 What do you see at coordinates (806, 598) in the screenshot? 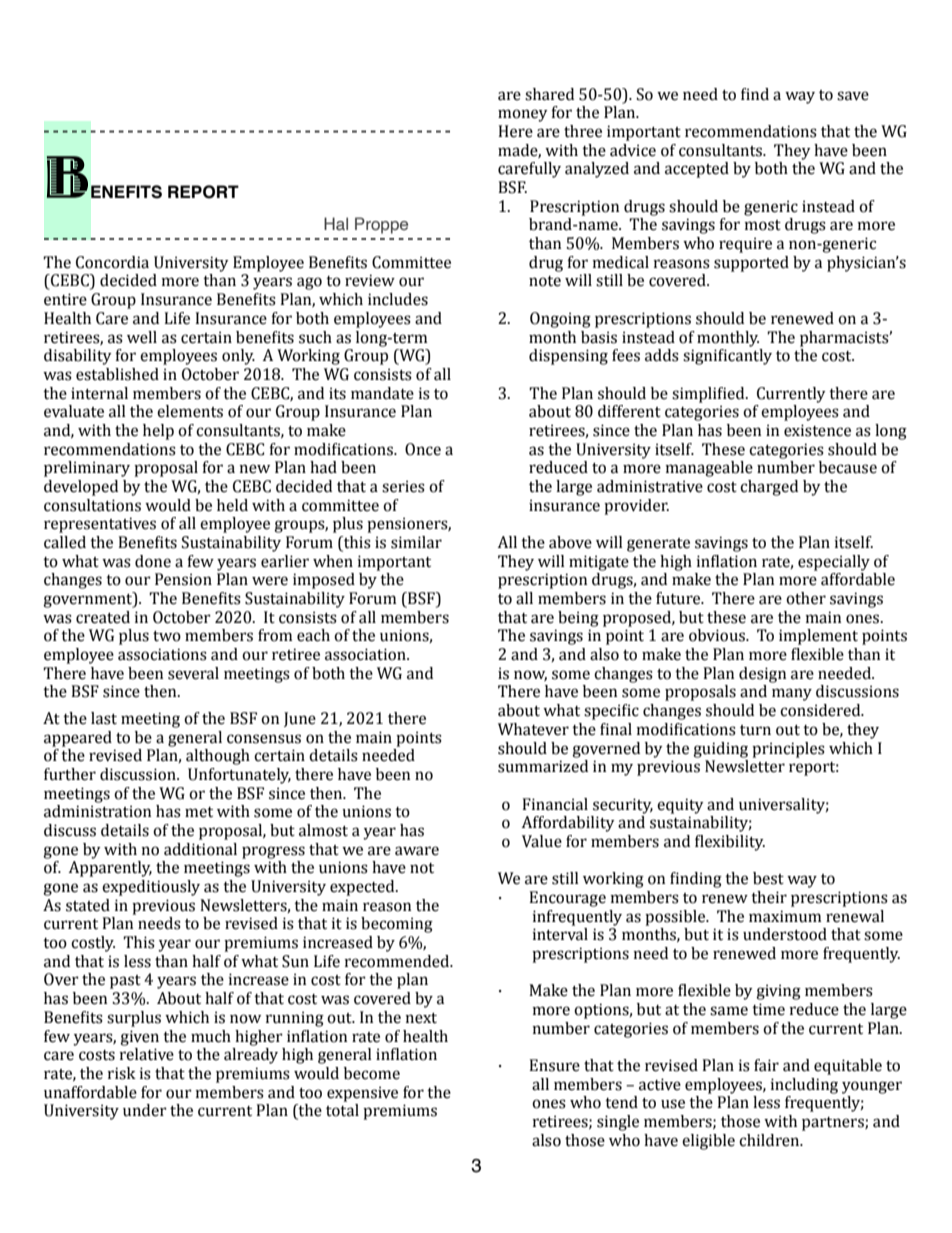
I see `other` at bounding box center [806, 598].
